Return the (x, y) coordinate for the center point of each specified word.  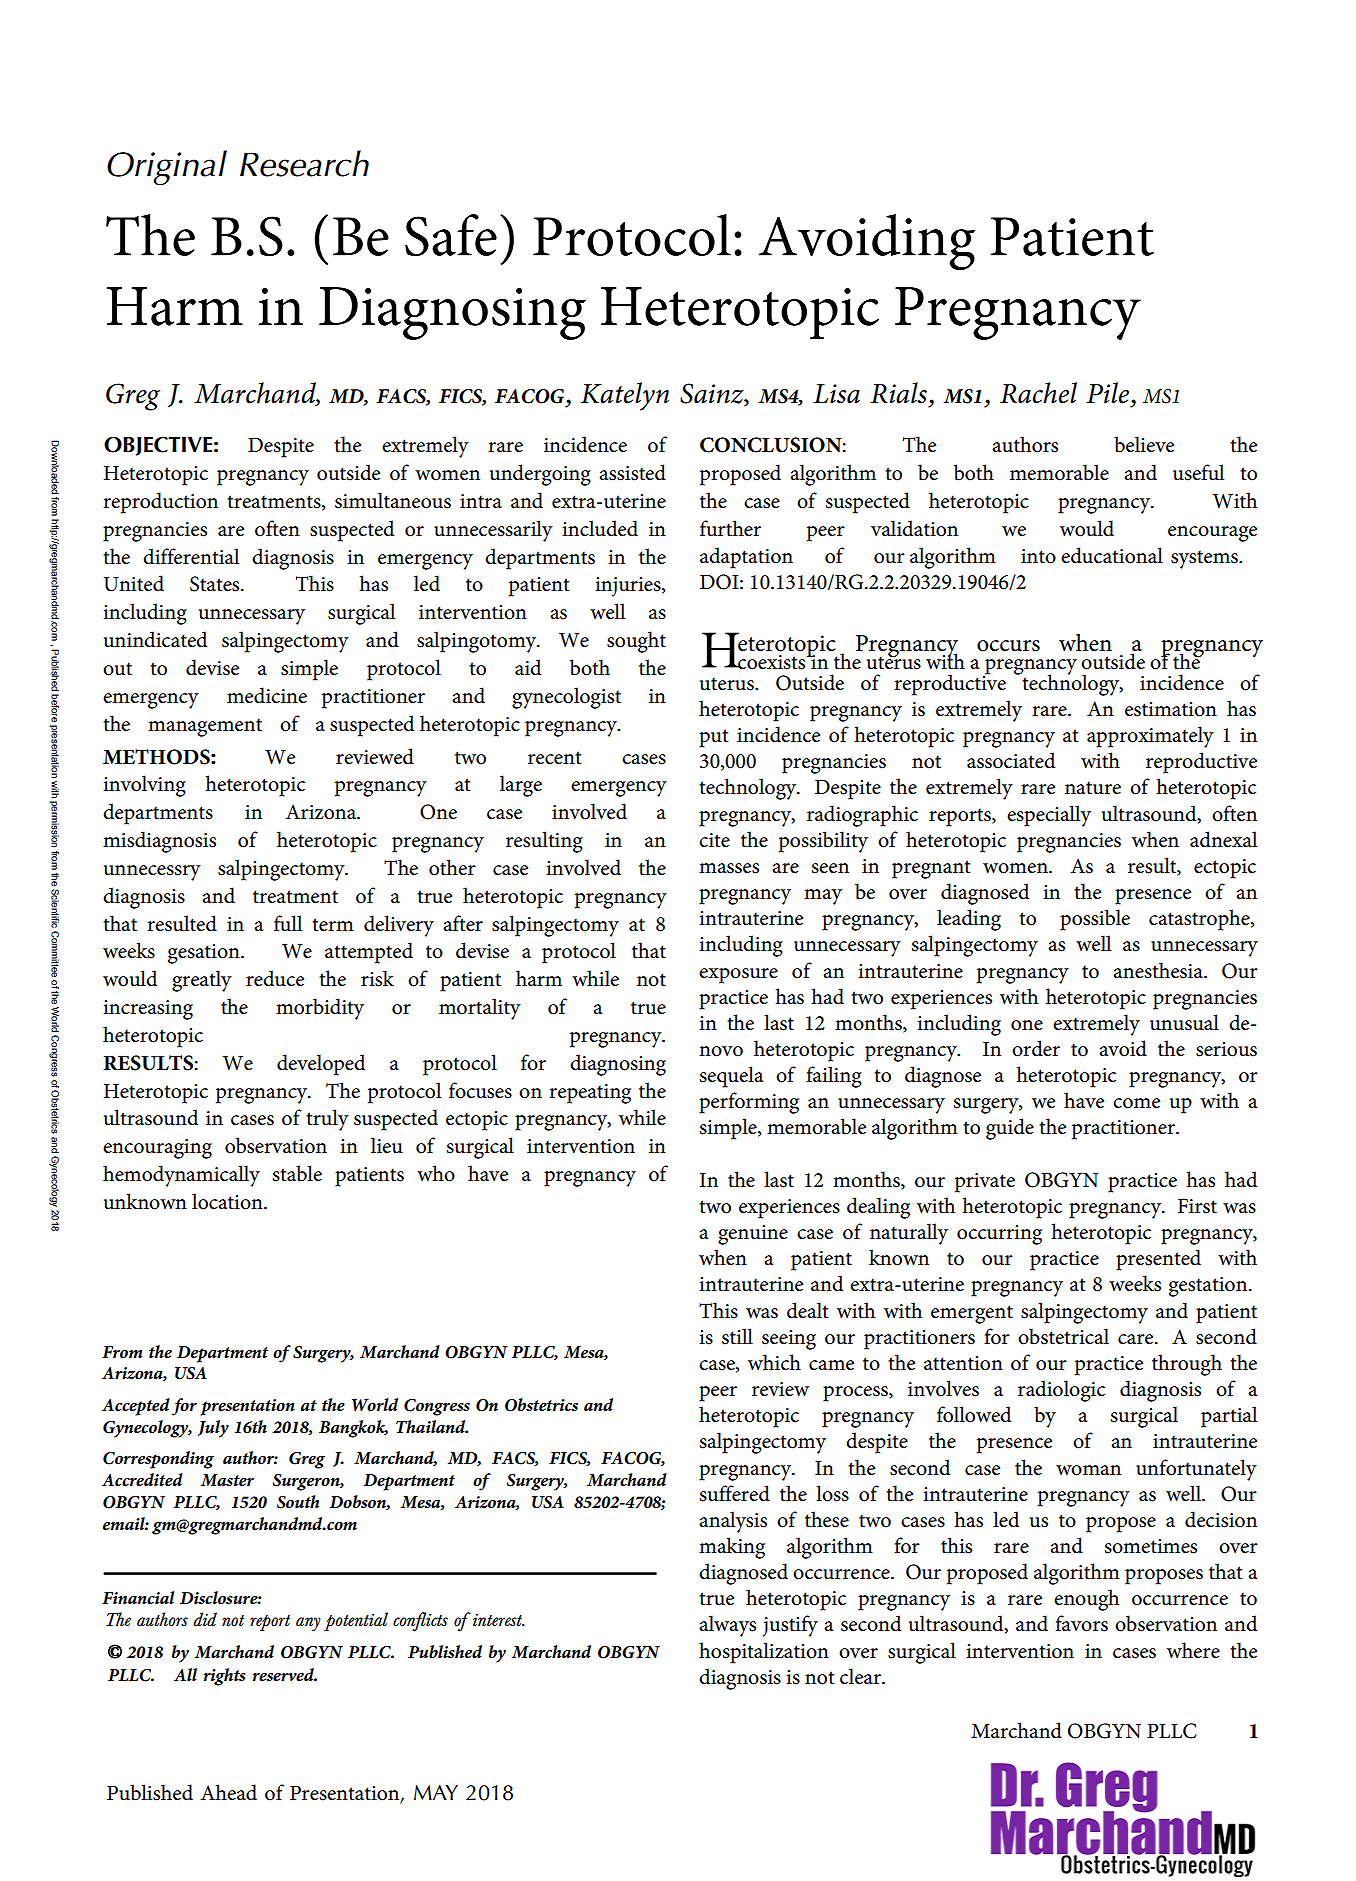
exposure (738, 976)
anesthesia (1159, 970)
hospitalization (764, 1653)
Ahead (228, 1792)
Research (304, 163)
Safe (451, 235)
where (1193, 1650)
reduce (275, 978)
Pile (1107, 393)
